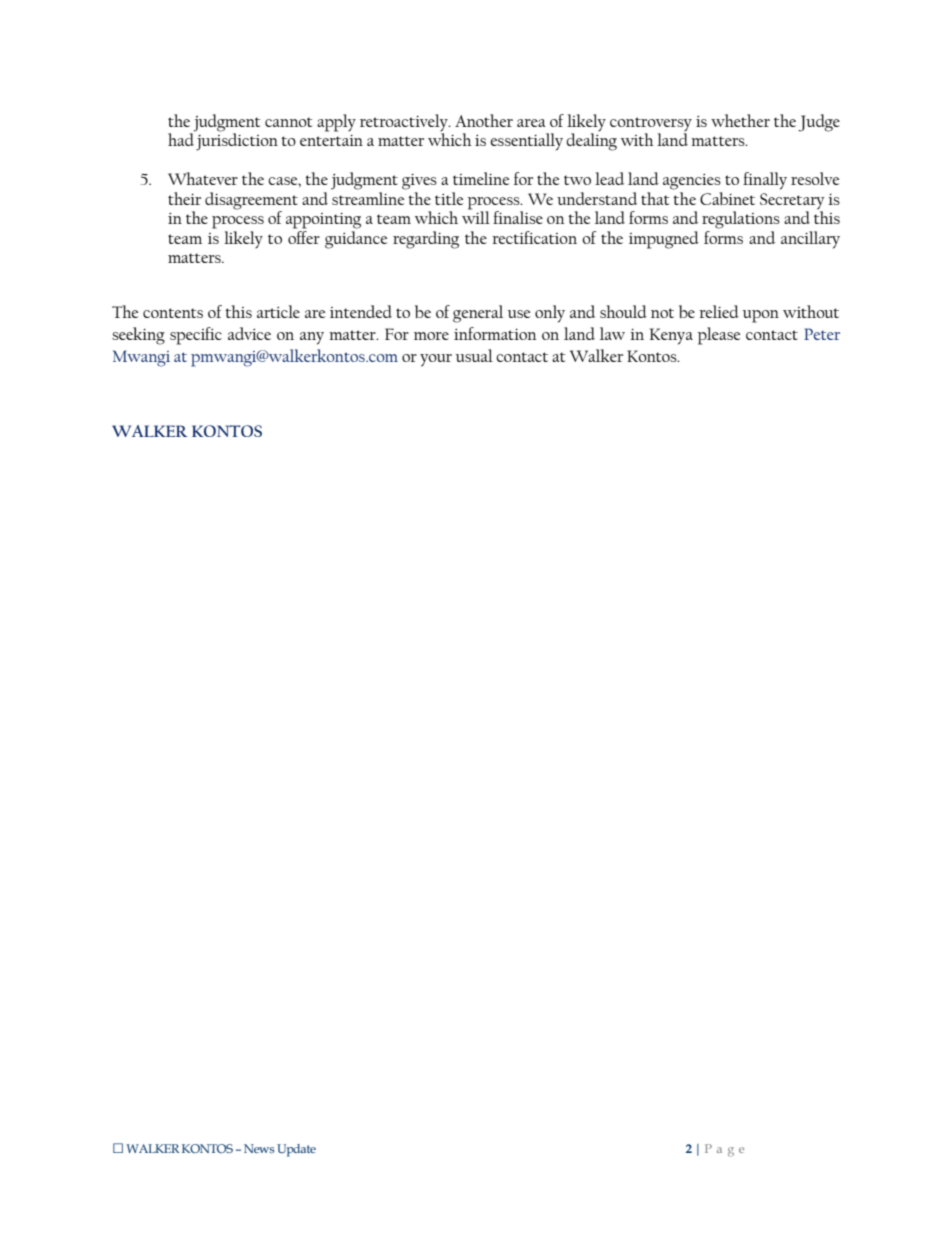 Image resolution: width=952 pixels, height=1233 pixels. I want to click on whether, so click(740, 120).
